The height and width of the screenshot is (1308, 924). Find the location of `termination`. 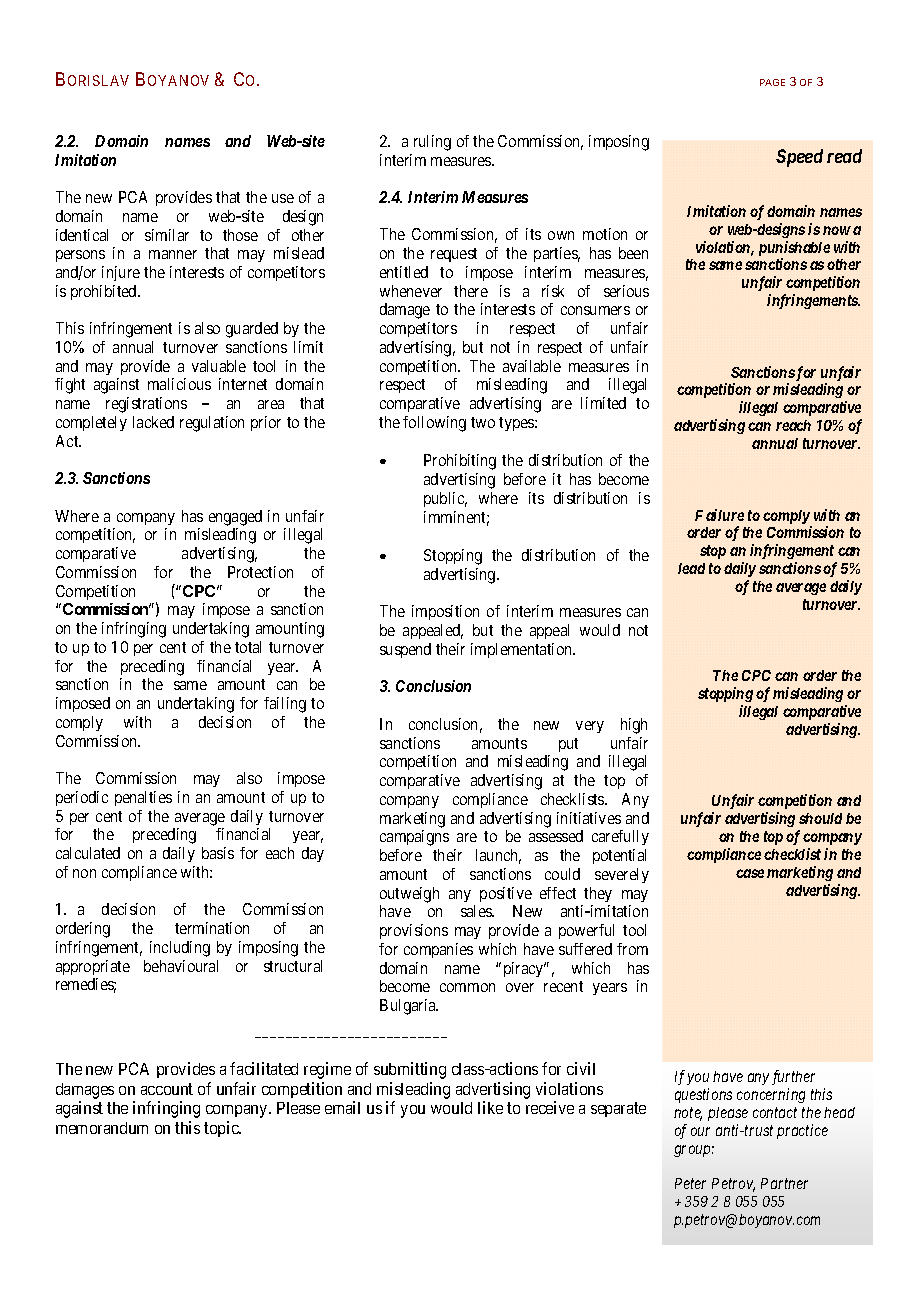

termination is located at coordinates (212, 928).
